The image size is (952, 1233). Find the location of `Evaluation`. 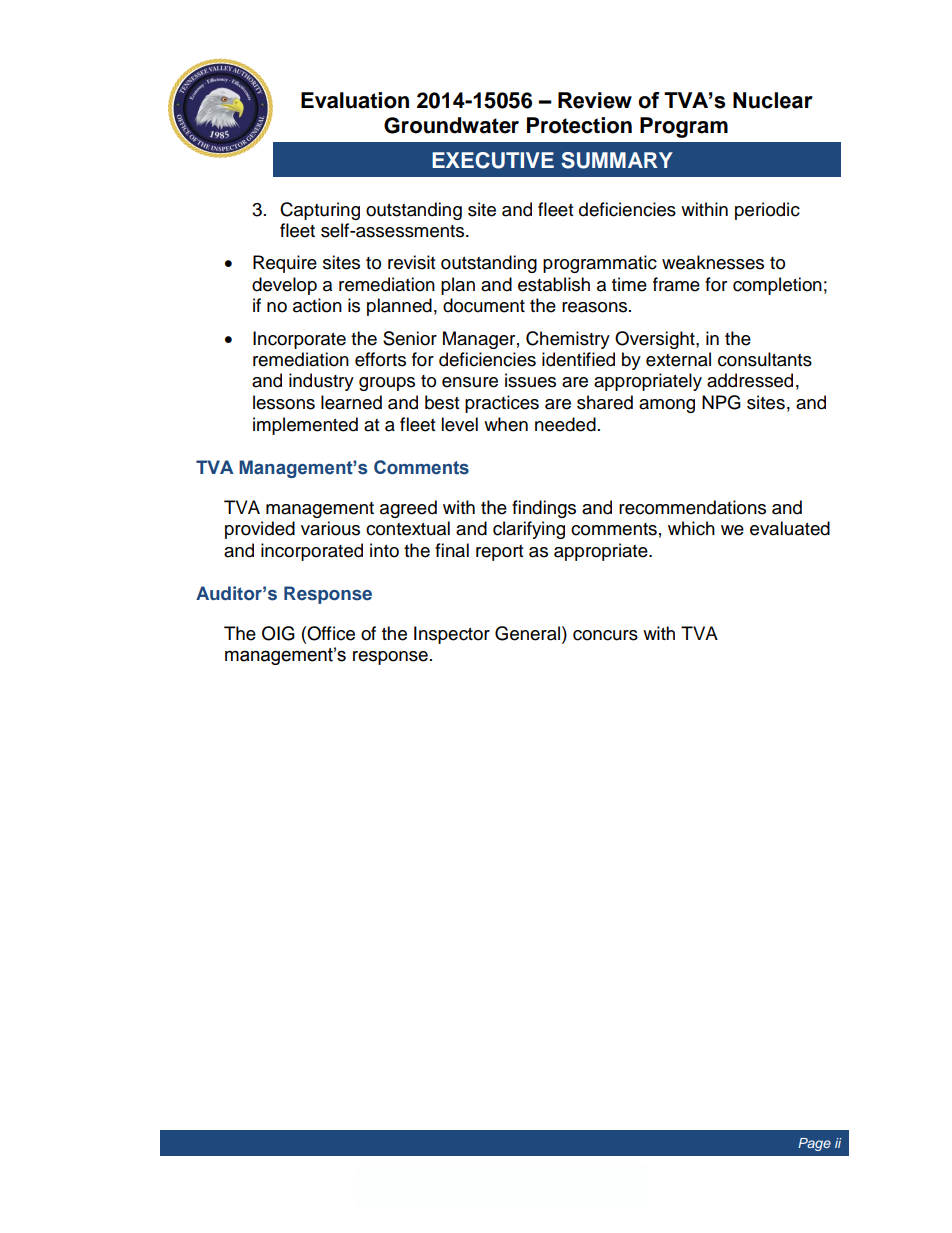

Evaluation is located at coordinates (355, 100).
